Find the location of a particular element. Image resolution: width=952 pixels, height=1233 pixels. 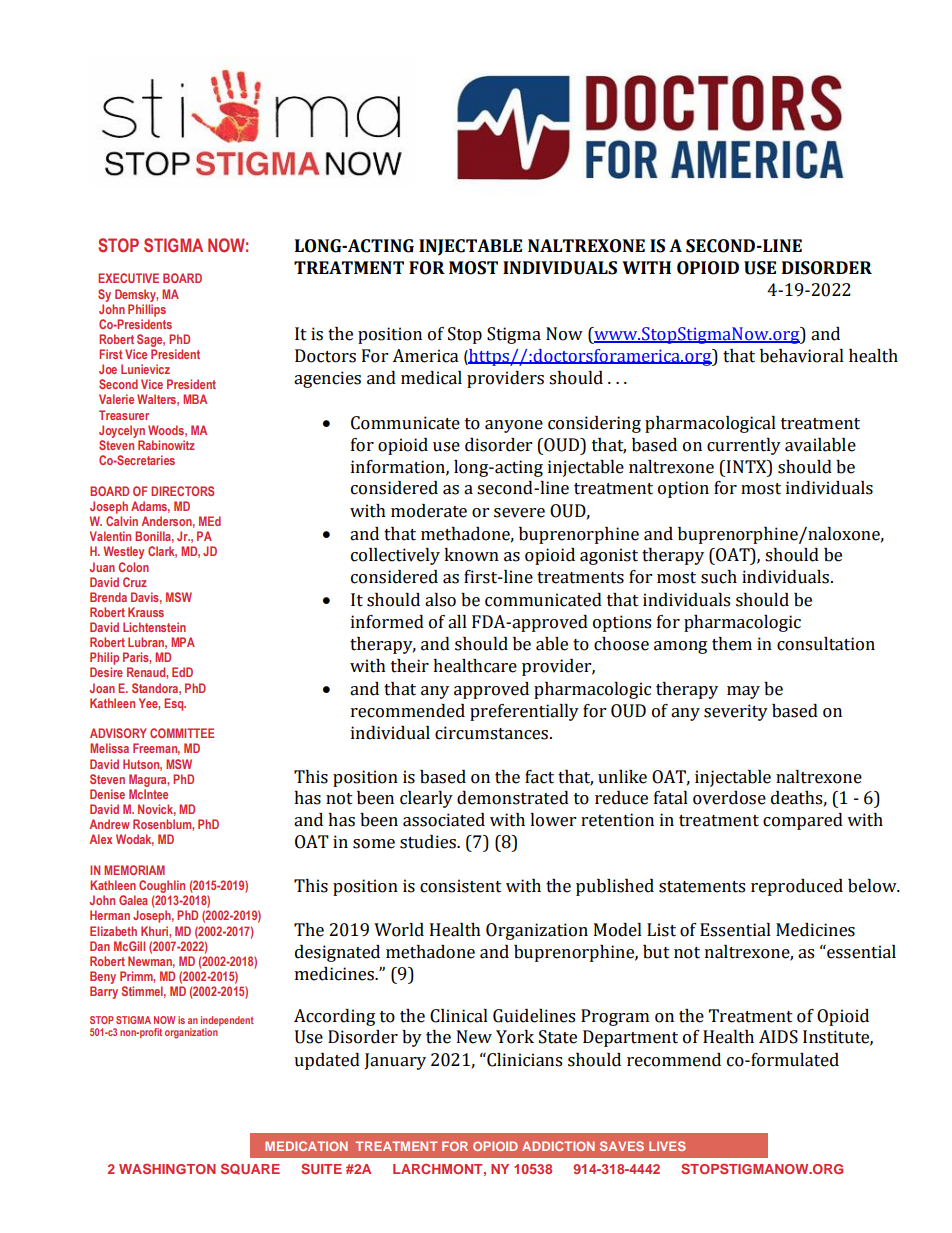

medical is located at coordinates (431, 378).
